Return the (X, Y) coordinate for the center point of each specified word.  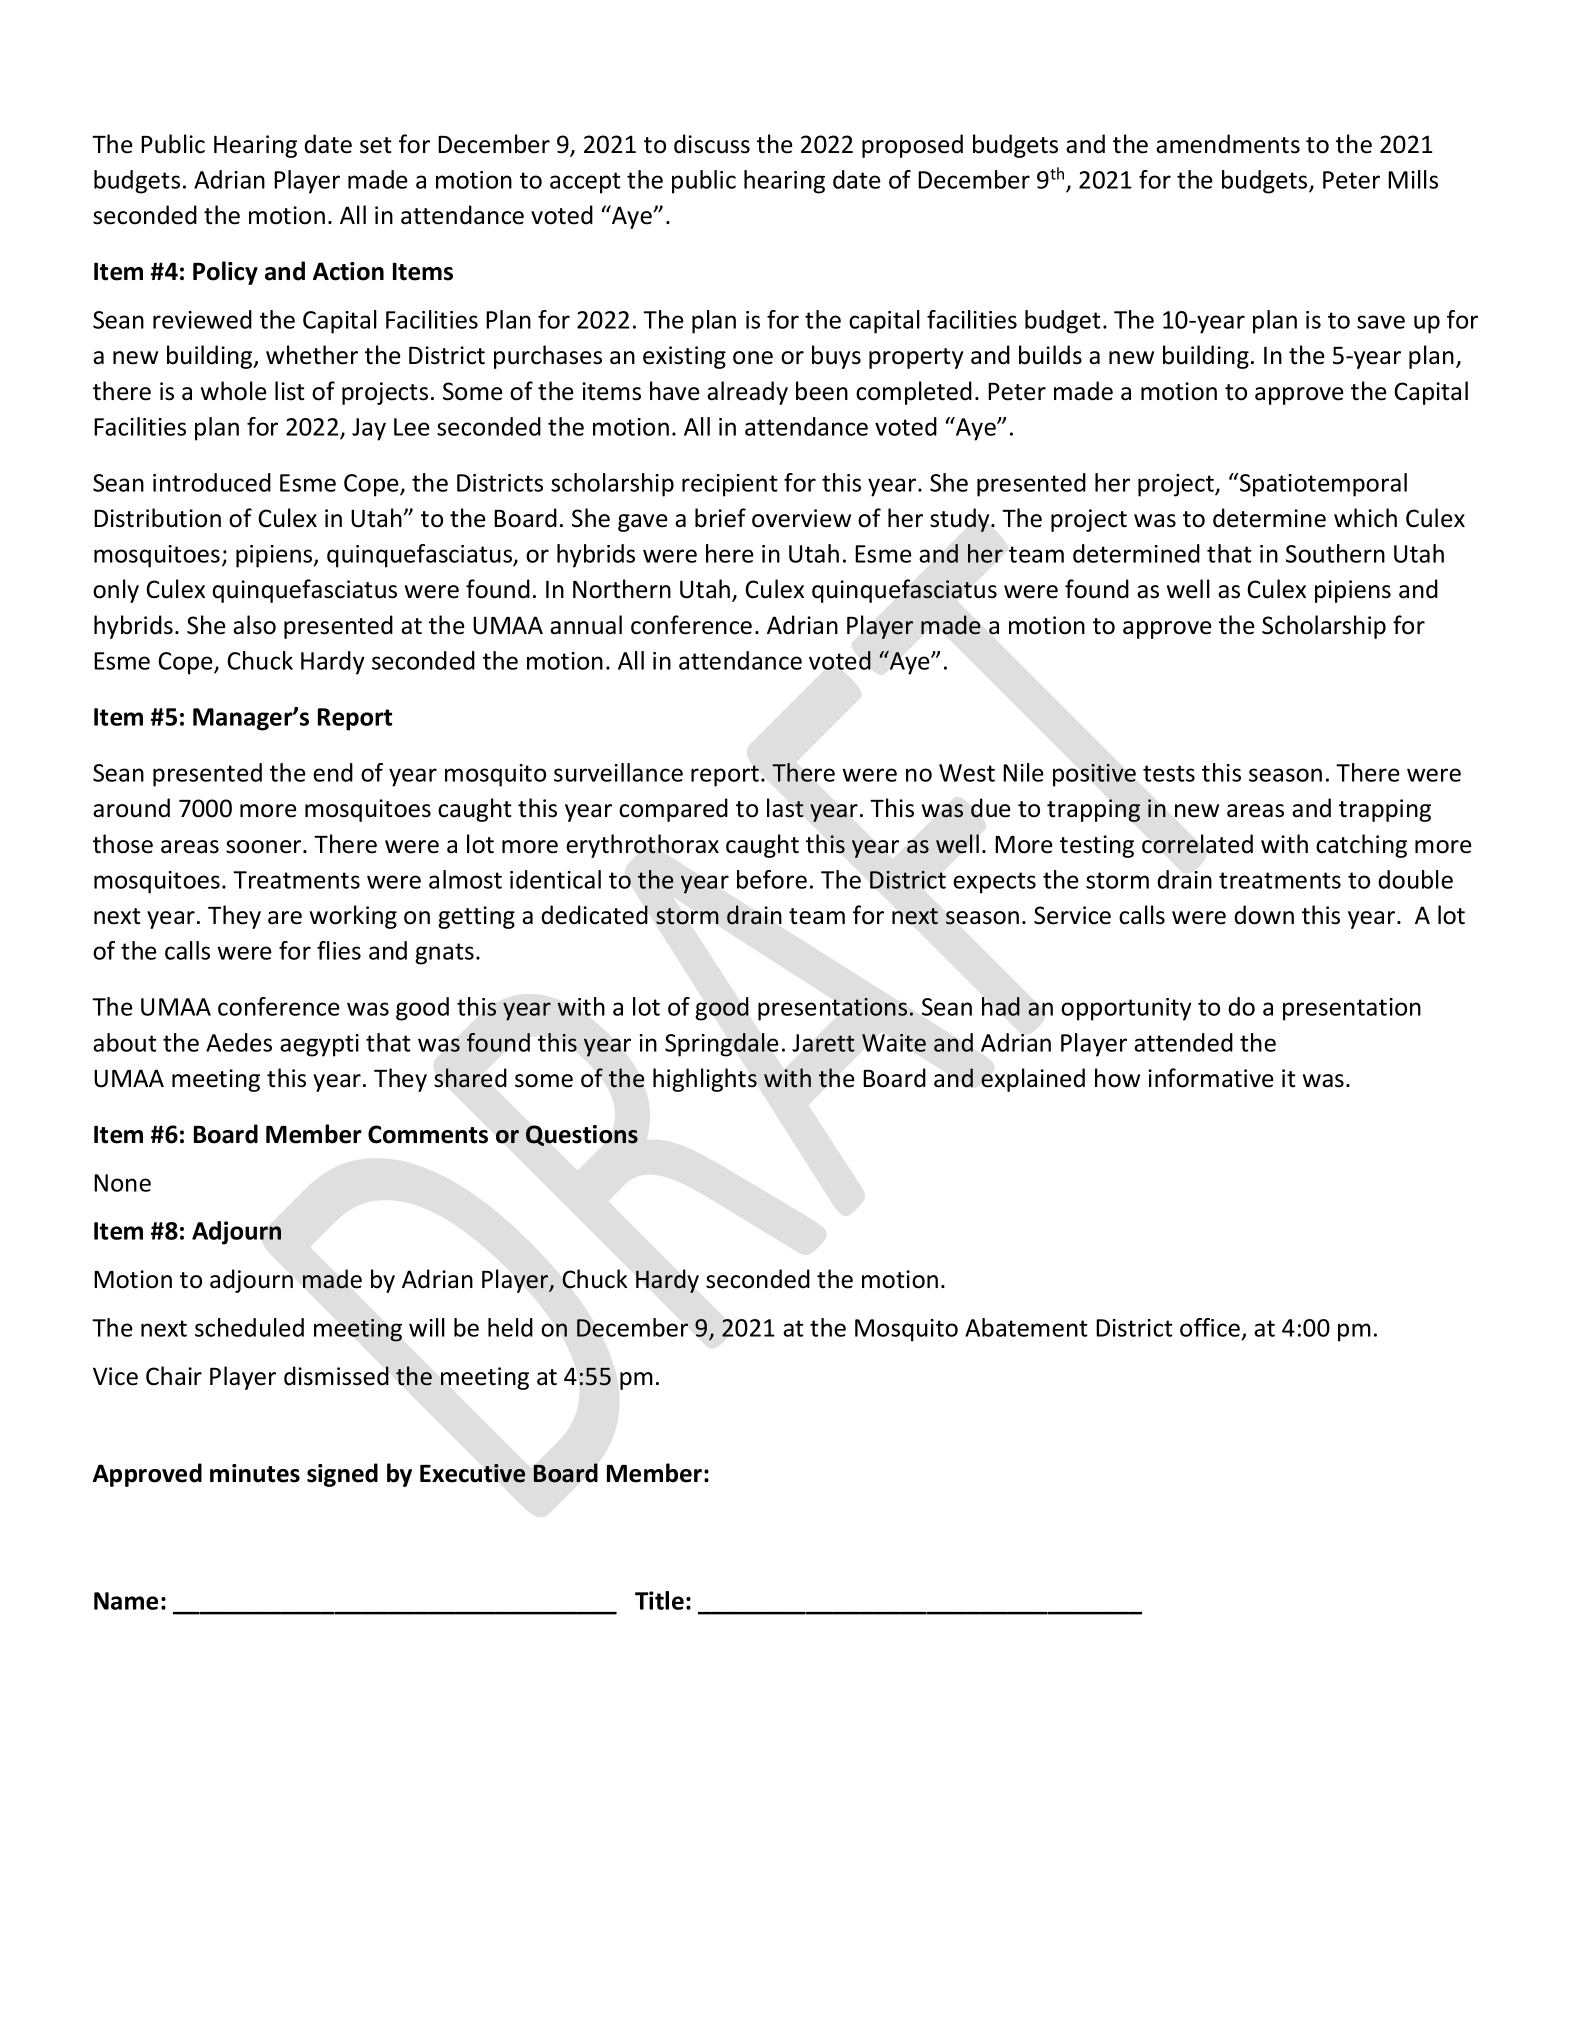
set (376, 145)
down (1264, 915)
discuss (712, 144)
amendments (1228, 144)
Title (659, 1600)
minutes (255, 1473)
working (353, 917)
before (772, 879)
